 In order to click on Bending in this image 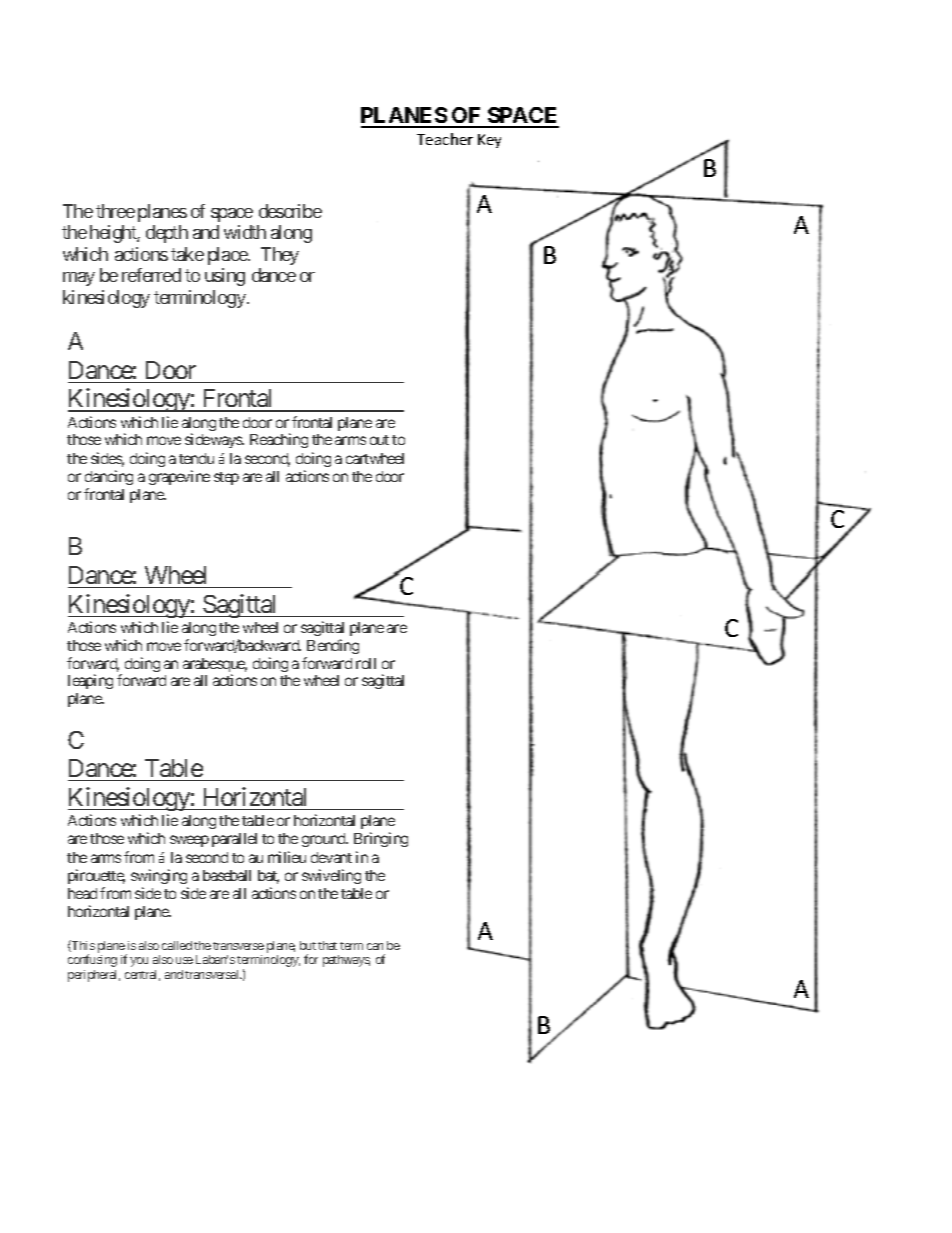, I will do `click(333, 646)`.
